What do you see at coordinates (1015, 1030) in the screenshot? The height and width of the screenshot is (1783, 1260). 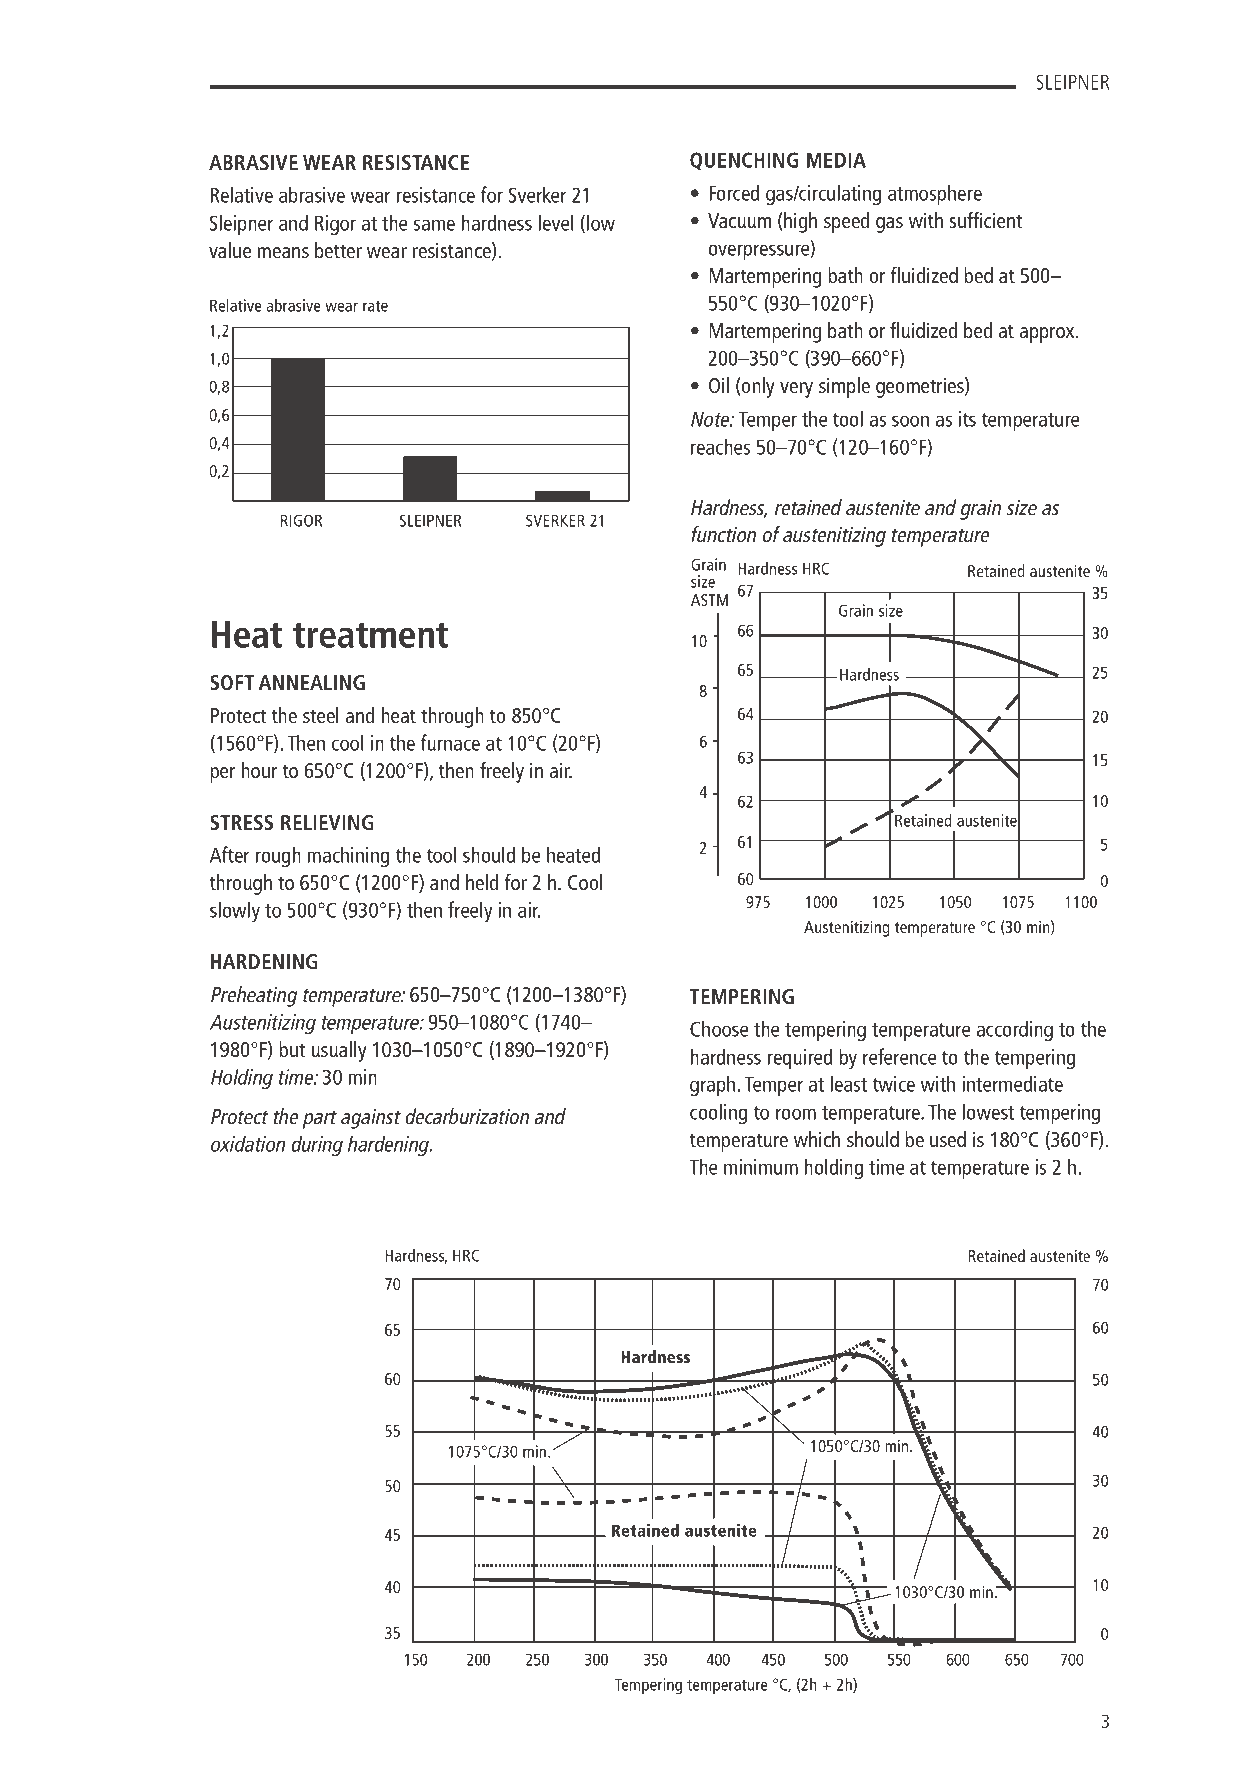 I see `according` at bounding box center [1015, 1030].
